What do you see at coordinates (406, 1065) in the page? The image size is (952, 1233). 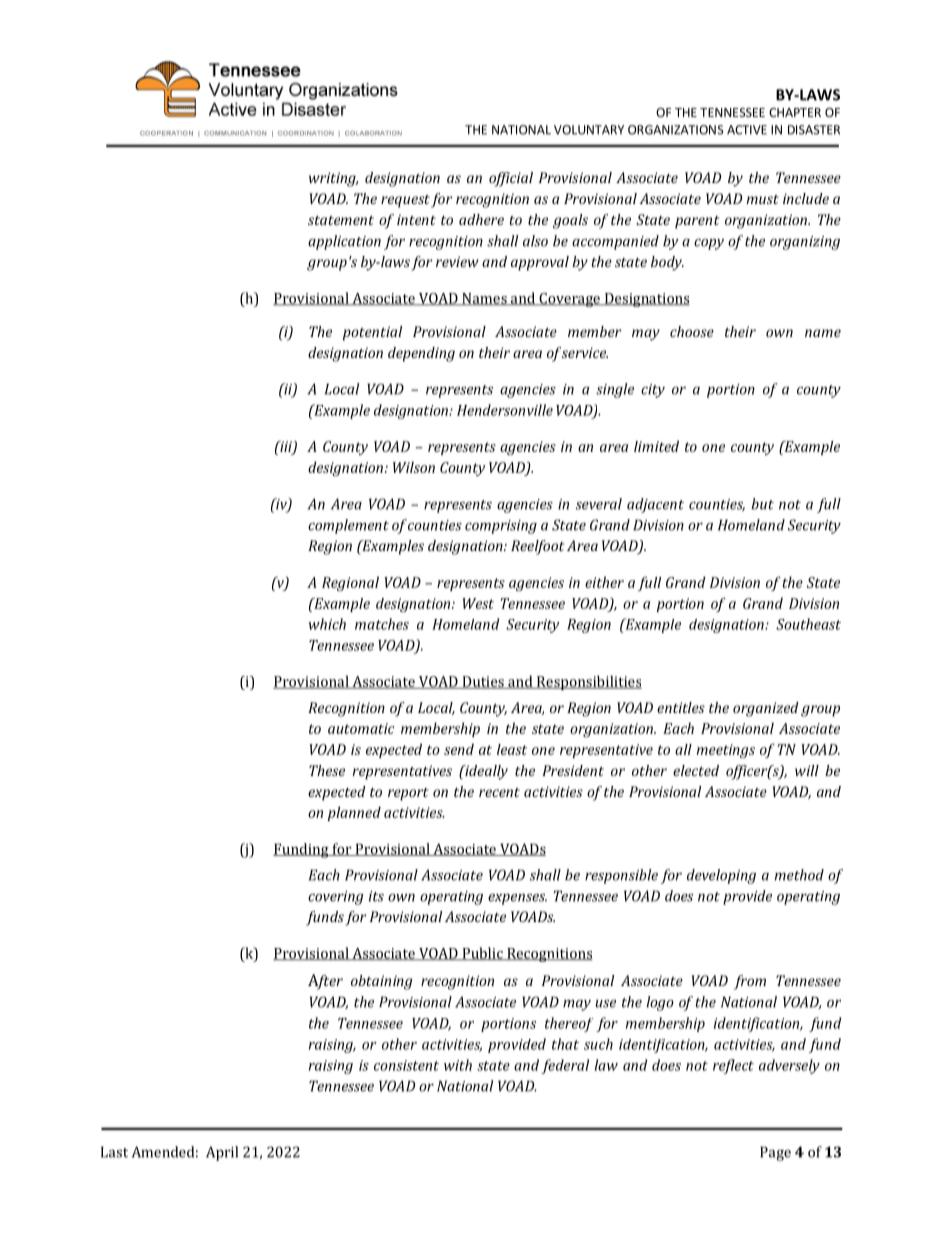 I see `consistent` at bounding box center [406, 1065].
